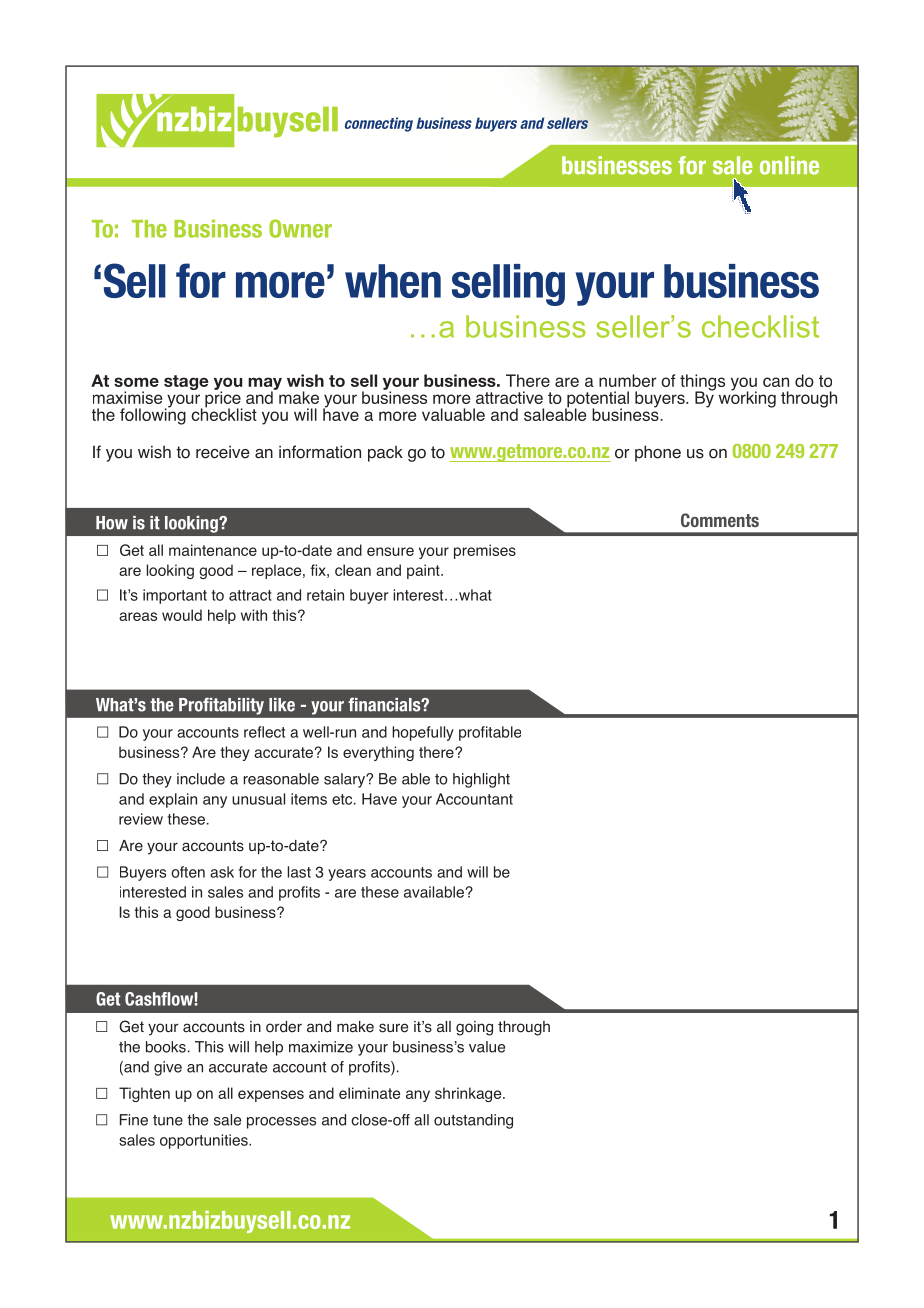 This image has width=924, height=1308. Describe the element at coordinates (168, 1120) in the image. I see `tune` at that location.
